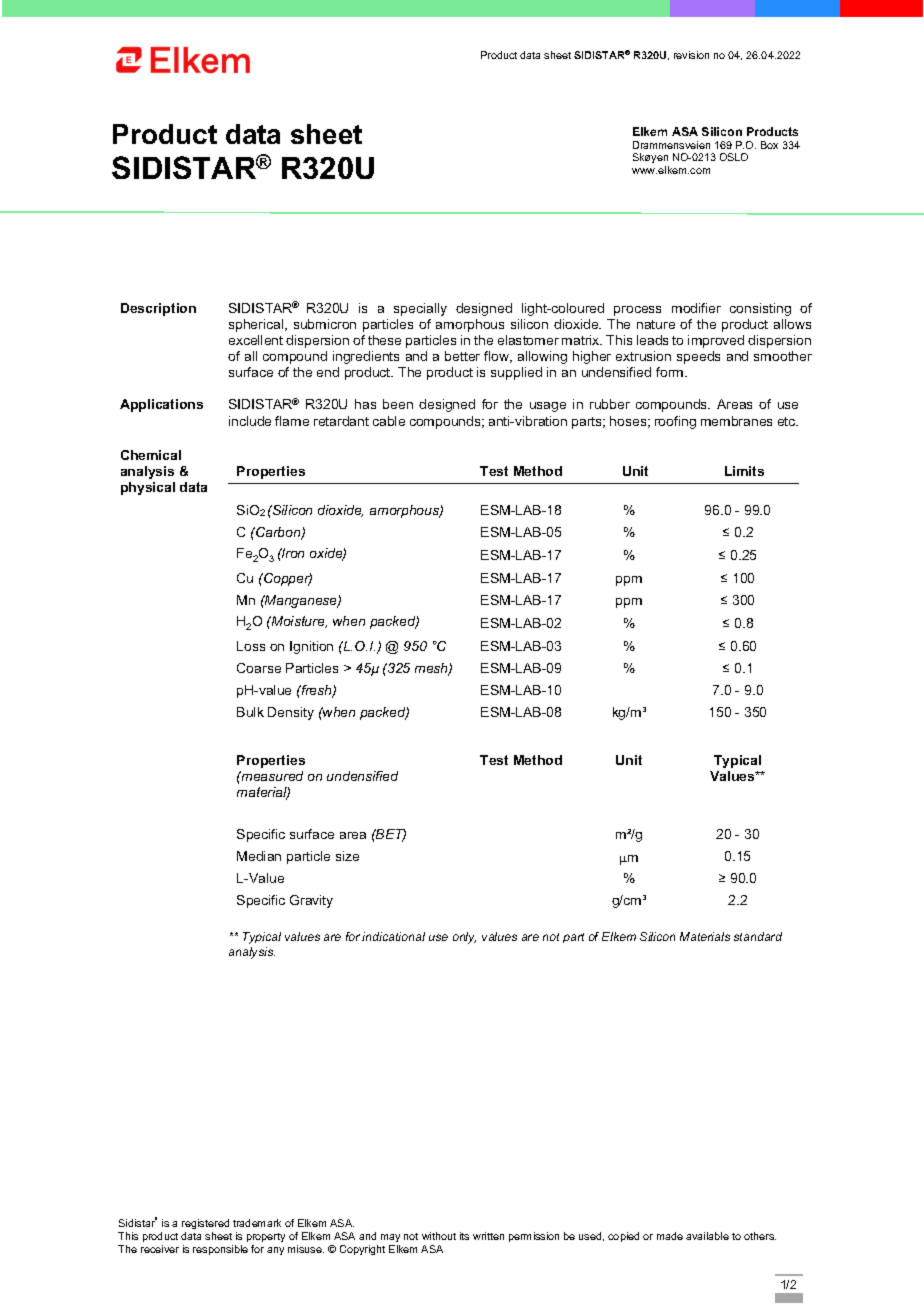 The width and height of the screenshot is (924, 1308). I want to click on include, so click(250, 421).
